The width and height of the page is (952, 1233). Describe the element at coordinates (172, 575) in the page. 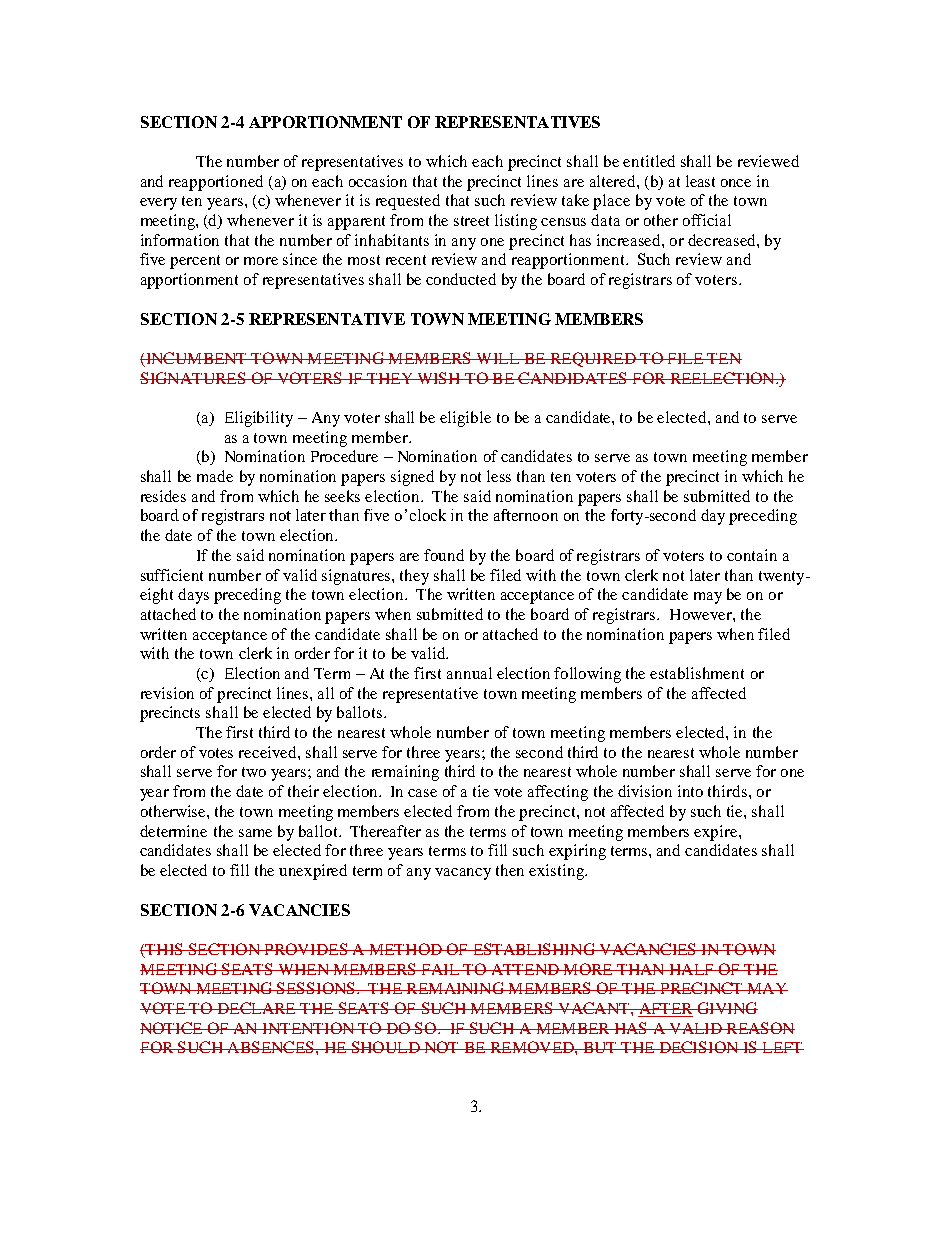

I see `sufficient` at that location.
